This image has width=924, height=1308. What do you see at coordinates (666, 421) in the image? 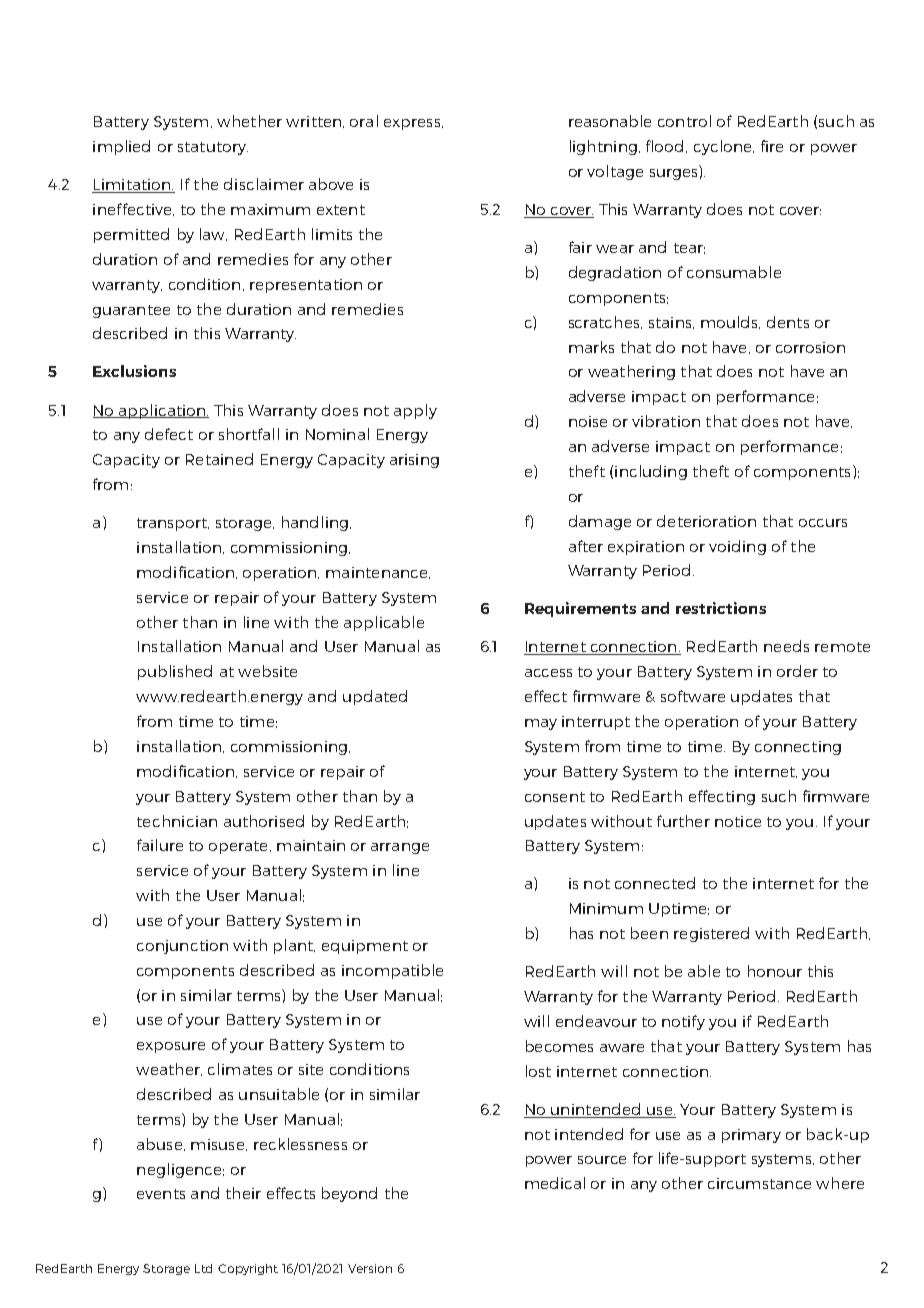
I see `vibration` at bounding box center [666, 421].
